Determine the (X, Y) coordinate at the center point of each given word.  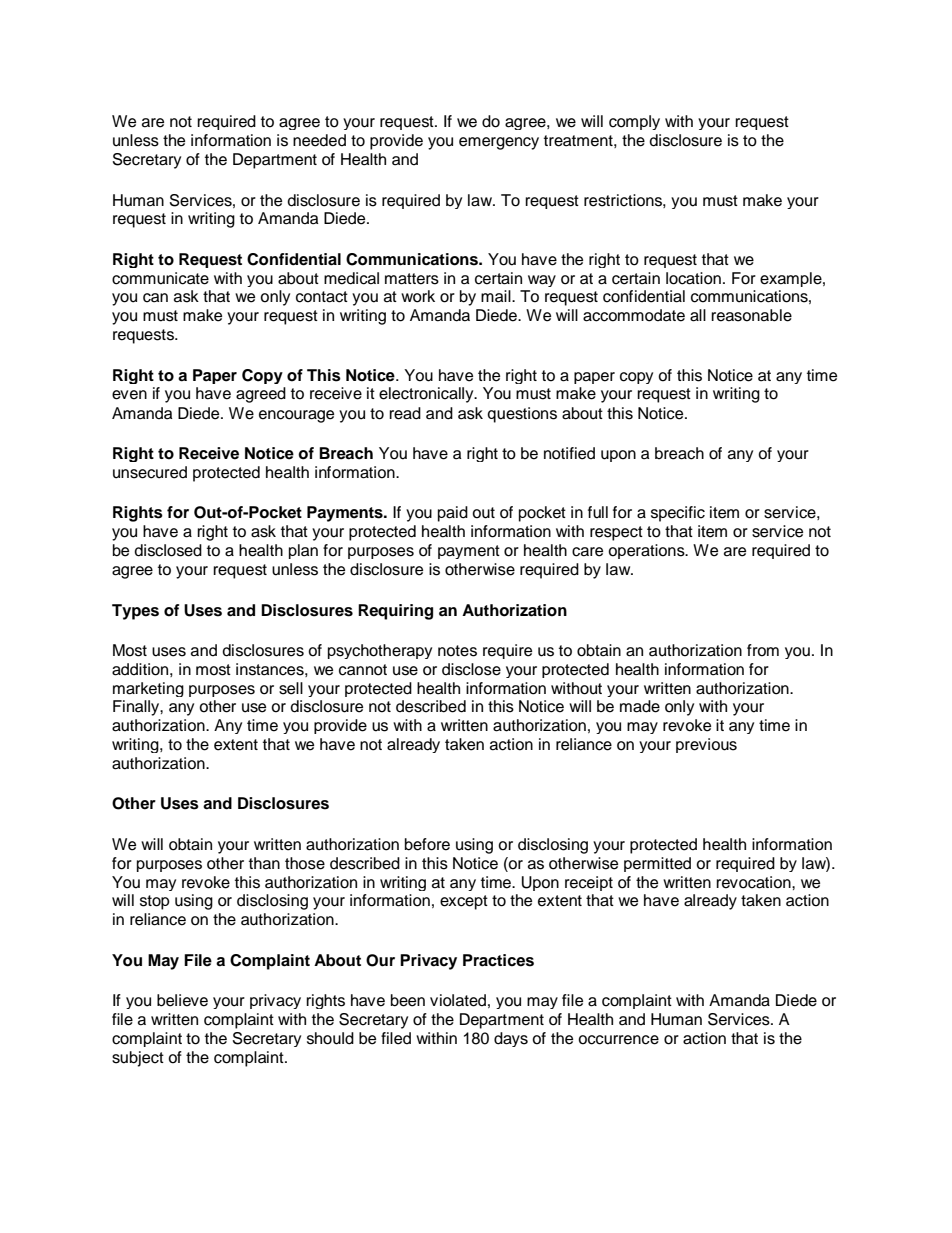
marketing (148, 689)
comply (634, 122)
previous (706, 745)
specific (678, 514)
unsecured (150, 472)
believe (182, 1000)
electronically (427, 395)
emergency (499, 143)
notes (457, 651)
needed (319, 140)
